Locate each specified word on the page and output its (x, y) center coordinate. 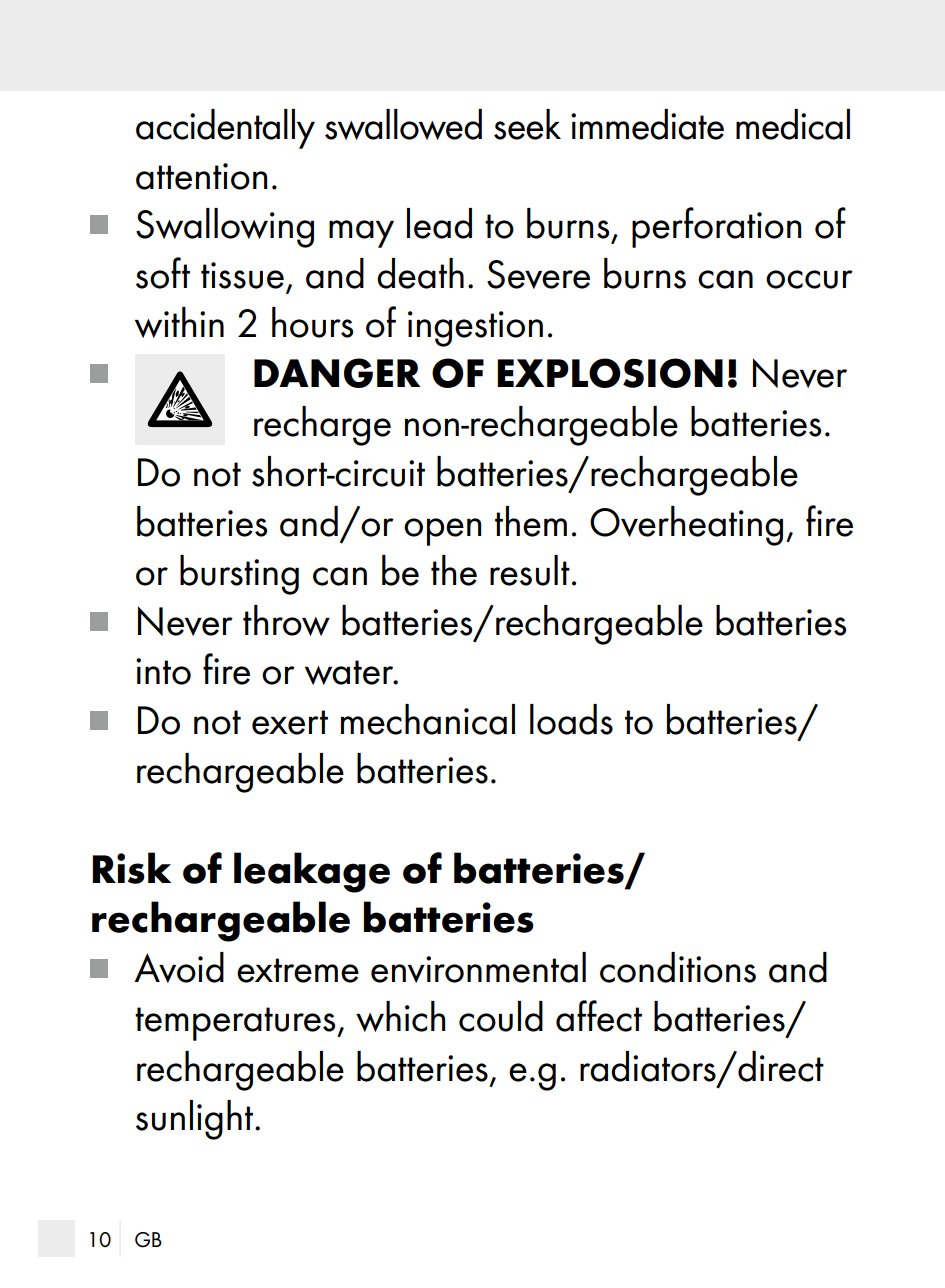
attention (201, 176)
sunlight (194, 1120)
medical (793, 124)
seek (527, 124)
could (501, 1016)
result (530, 570)
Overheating (686, 526)
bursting (239, 575)
